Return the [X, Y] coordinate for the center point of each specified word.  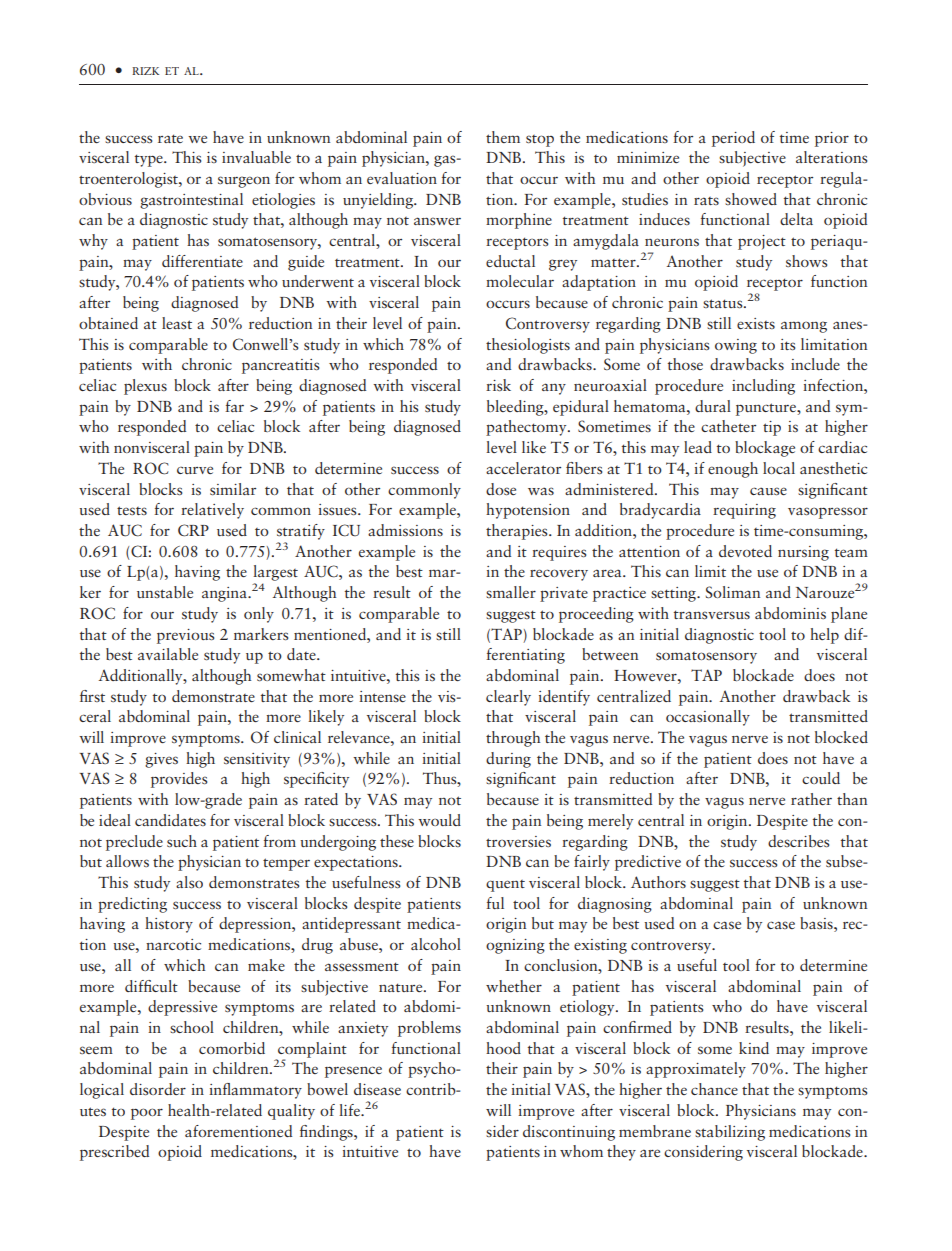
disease [377, 1089]
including [763, 387]
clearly [508, 698]
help [824, 636]
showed [751, 199]
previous [185, 636]
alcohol [436, 944]
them [503, 137]
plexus [145, 387]
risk [498, 385]
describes [798, 841]
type [150, 160]
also [189, 882]
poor [147, 1114]
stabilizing [730, 1133]
